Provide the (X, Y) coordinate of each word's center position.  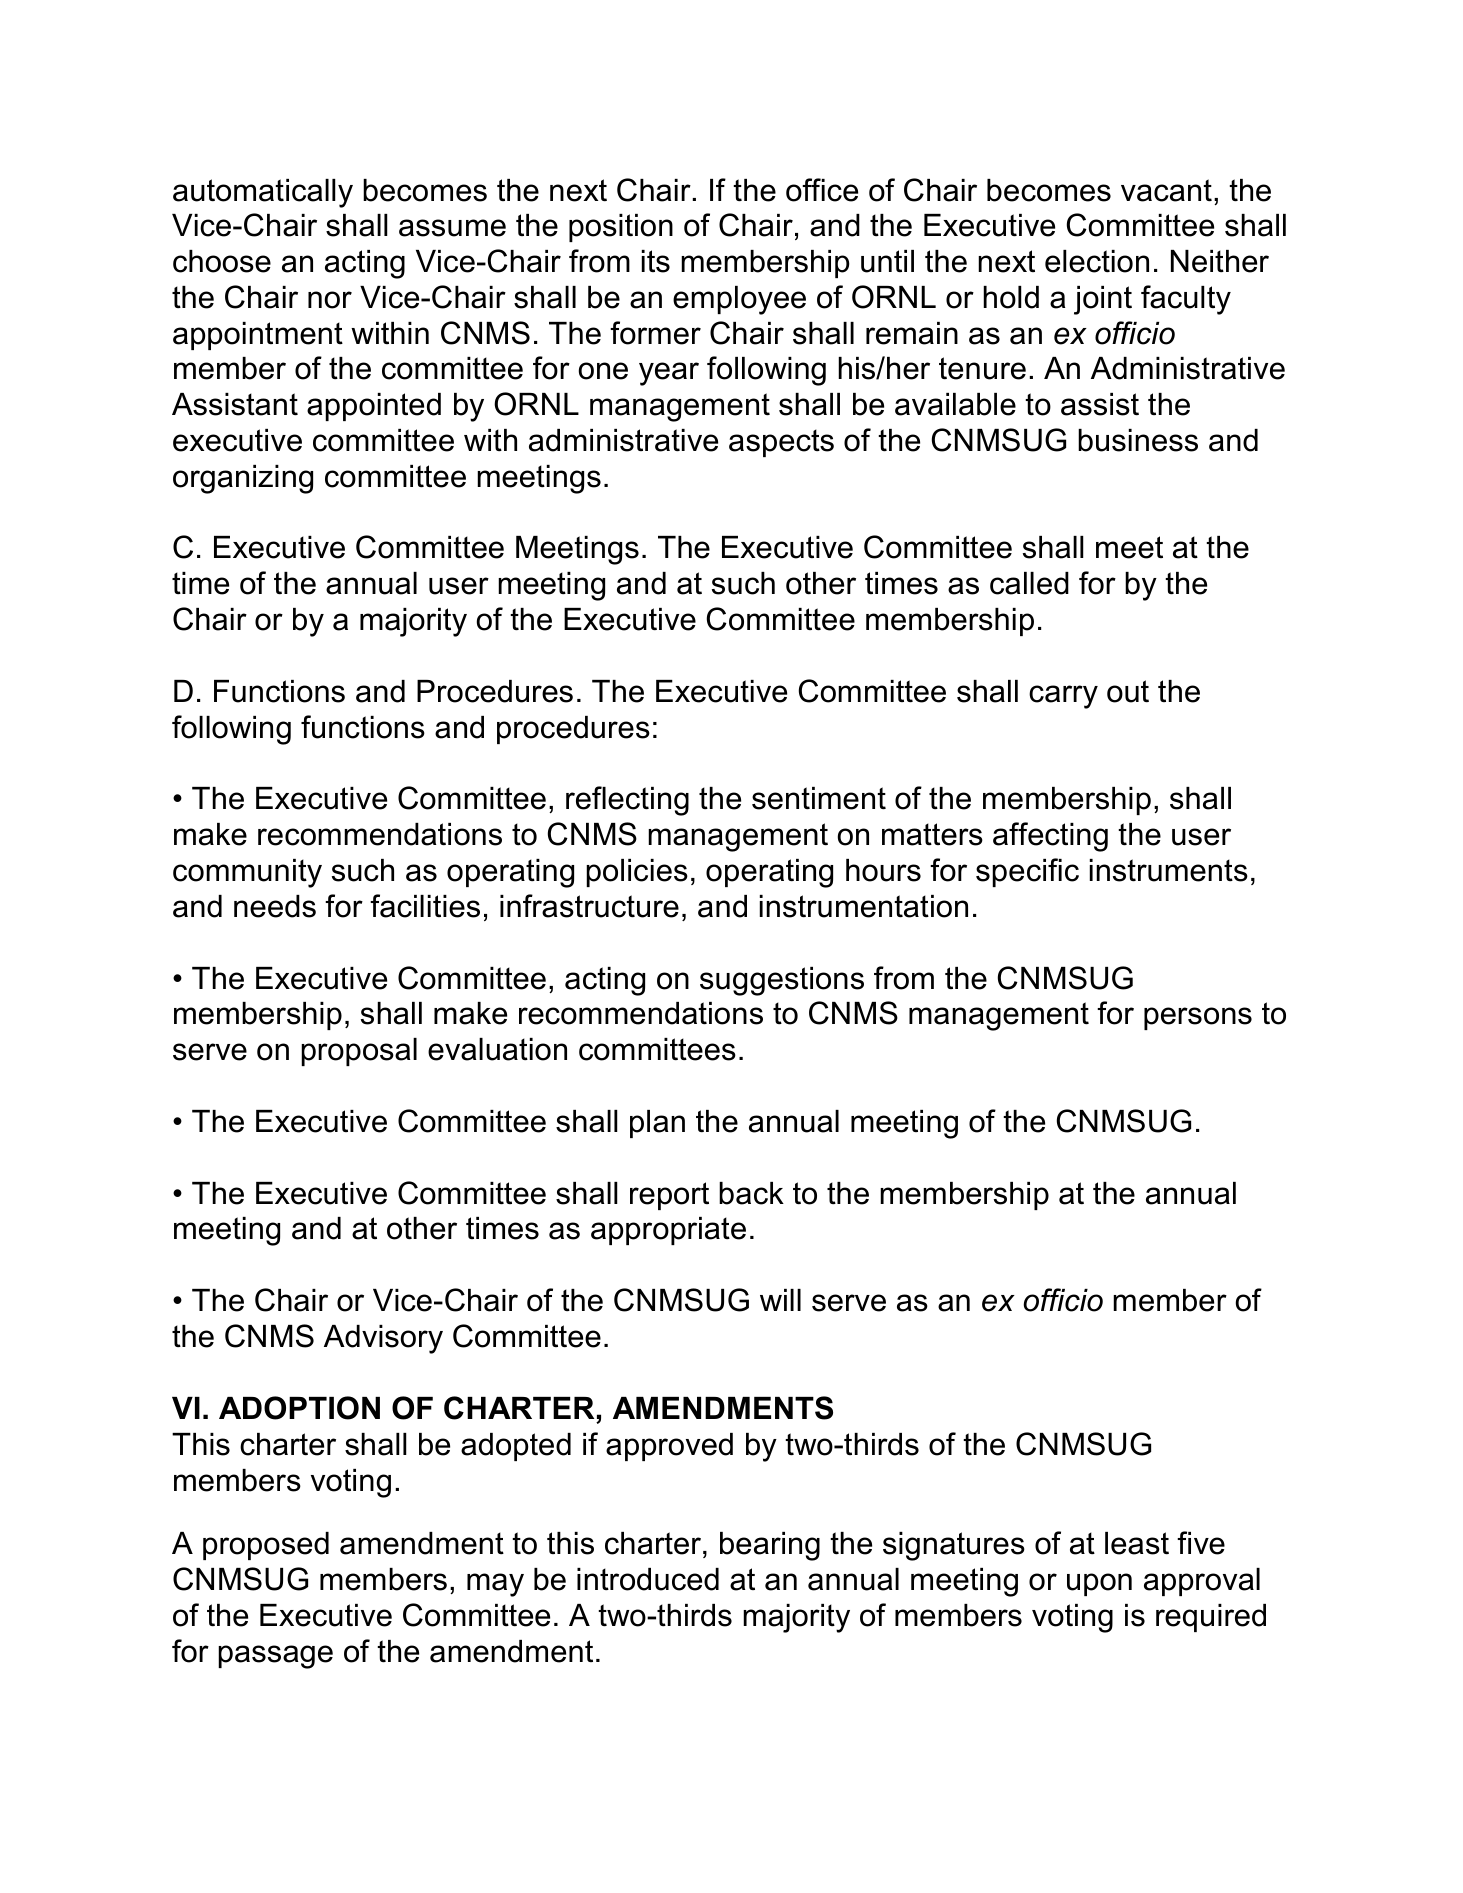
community (247, 873)
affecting (1050, 837)
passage (275, 1657)
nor (330, 300)
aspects (781, 443)
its (656, 261)
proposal (359, 1052)
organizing (243, 479)
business (1138, 440)
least (1137, 1543)
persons (1198, 1018)
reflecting (627, 801)
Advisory (383, 1339)
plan (657, 1124)
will (780, 1300)
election (1097, 261)
